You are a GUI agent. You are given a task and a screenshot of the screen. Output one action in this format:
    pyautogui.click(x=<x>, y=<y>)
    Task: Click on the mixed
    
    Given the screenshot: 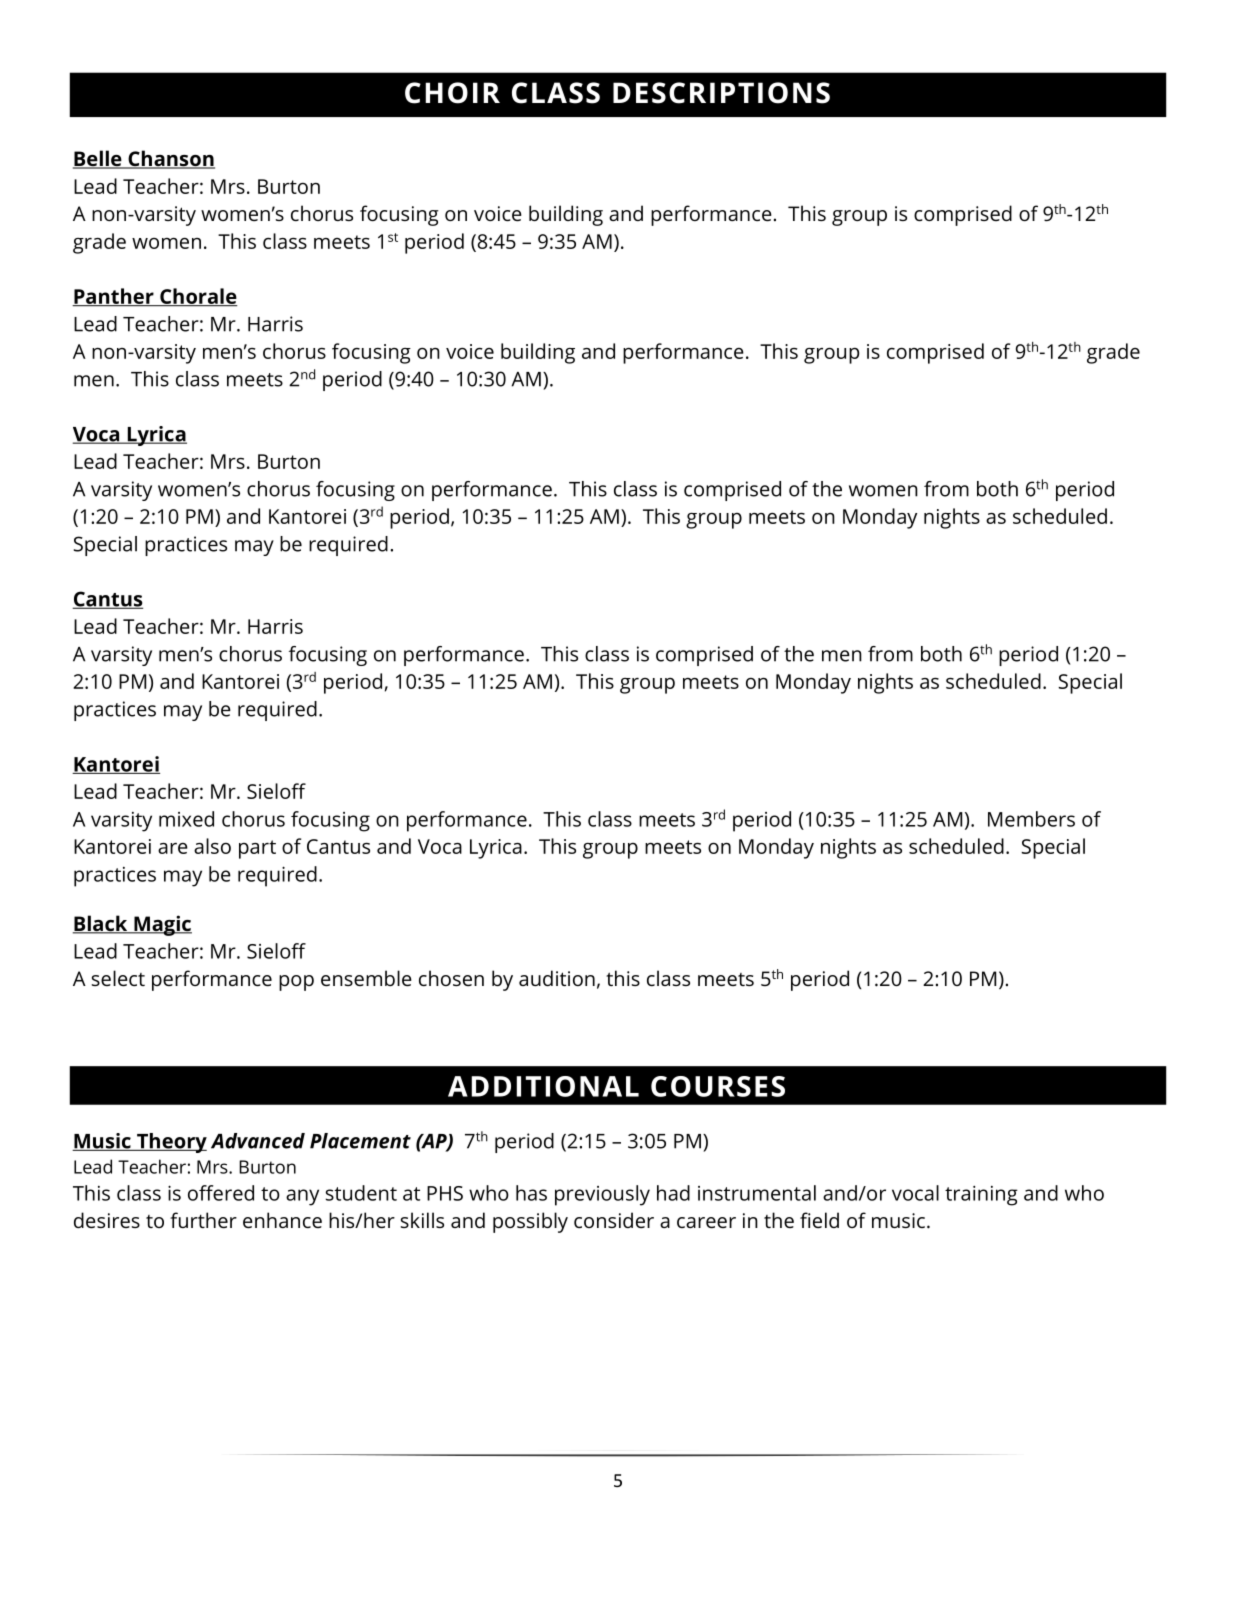 What is the action you would take?
    pyautogui.click(x=186, y=819)
